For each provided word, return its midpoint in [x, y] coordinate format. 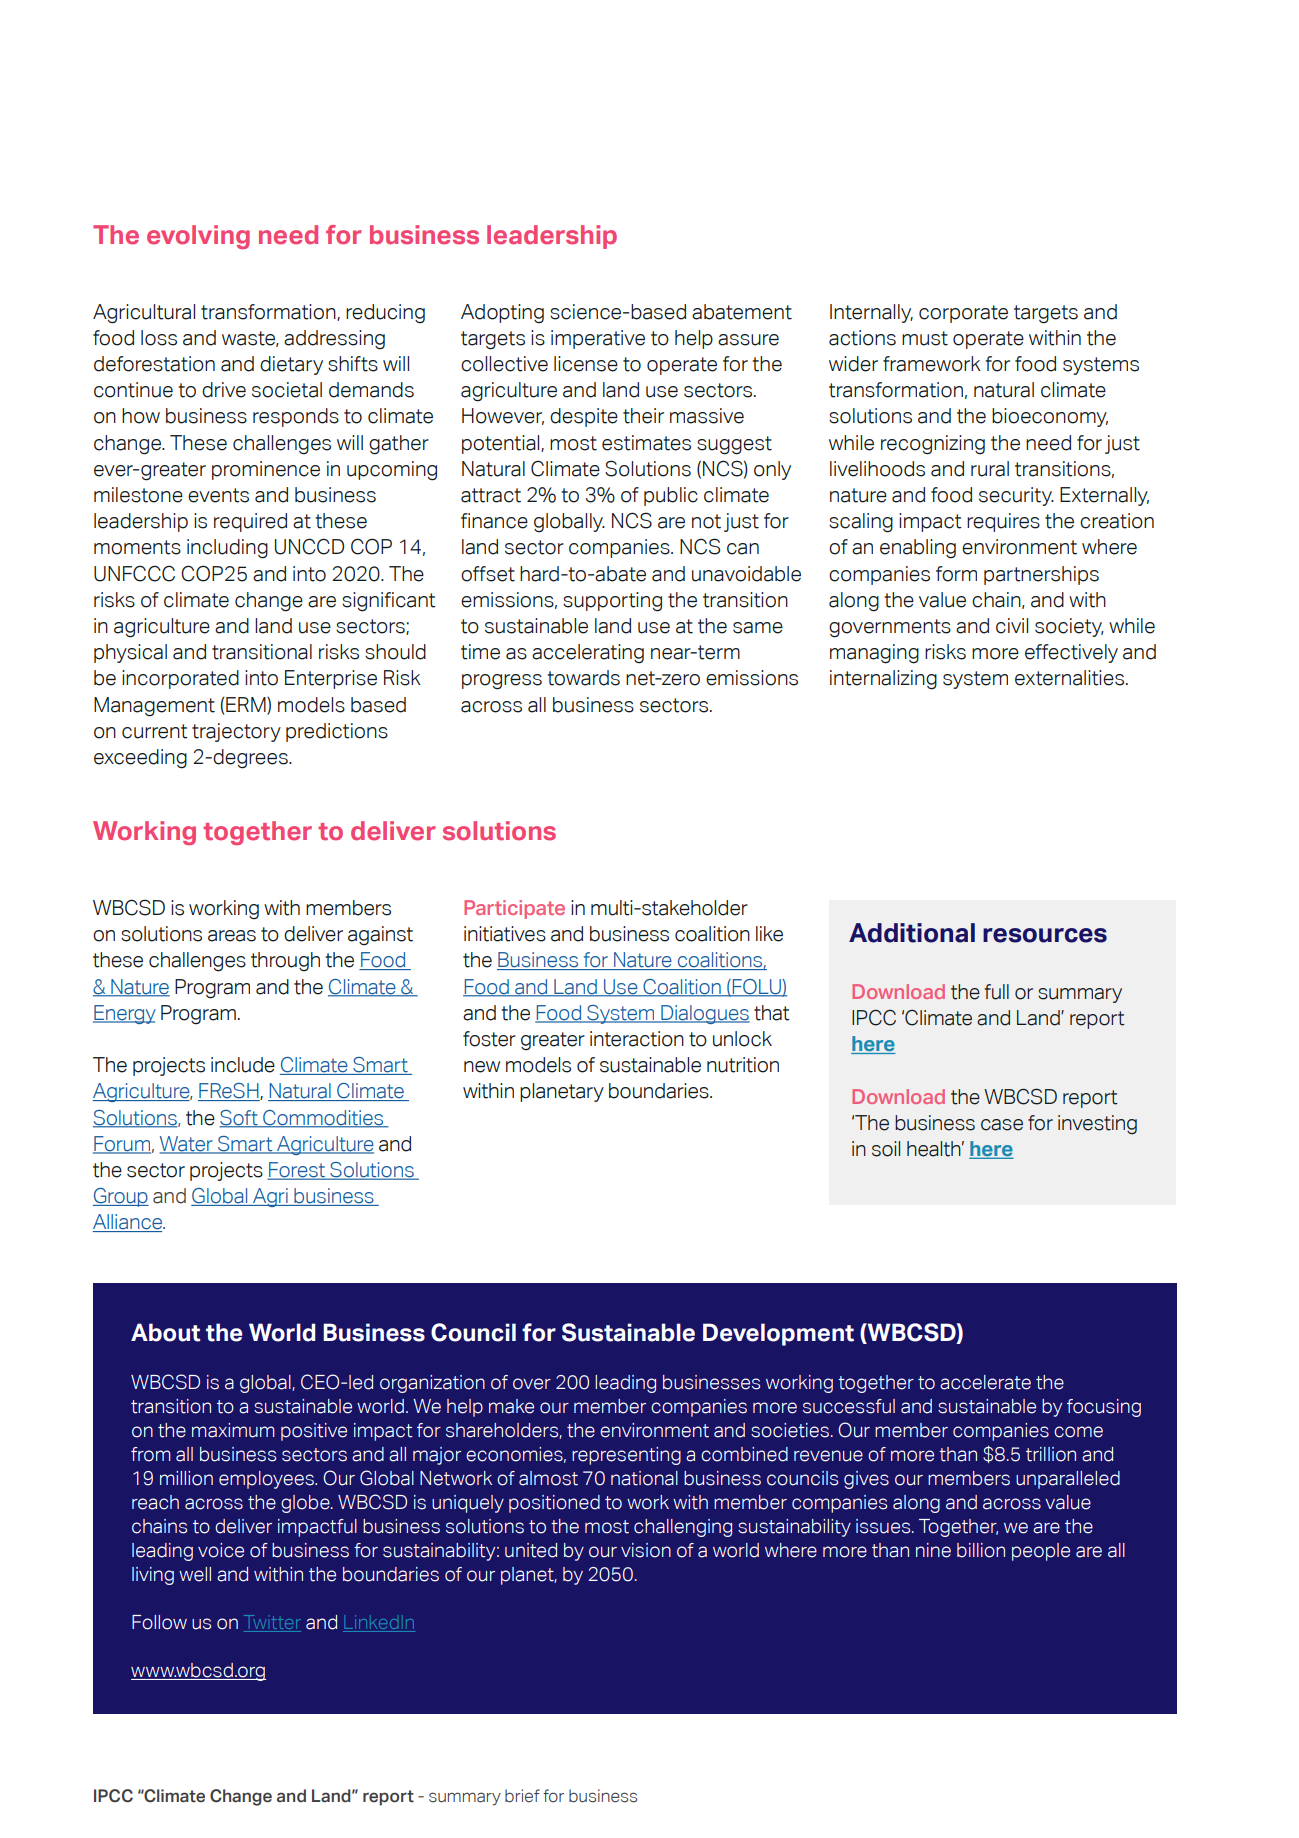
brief [522, 1796]
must [925, 338]
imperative [598, 339]
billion [981, 1550]
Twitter [272, 1623]
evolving [198, 237]
